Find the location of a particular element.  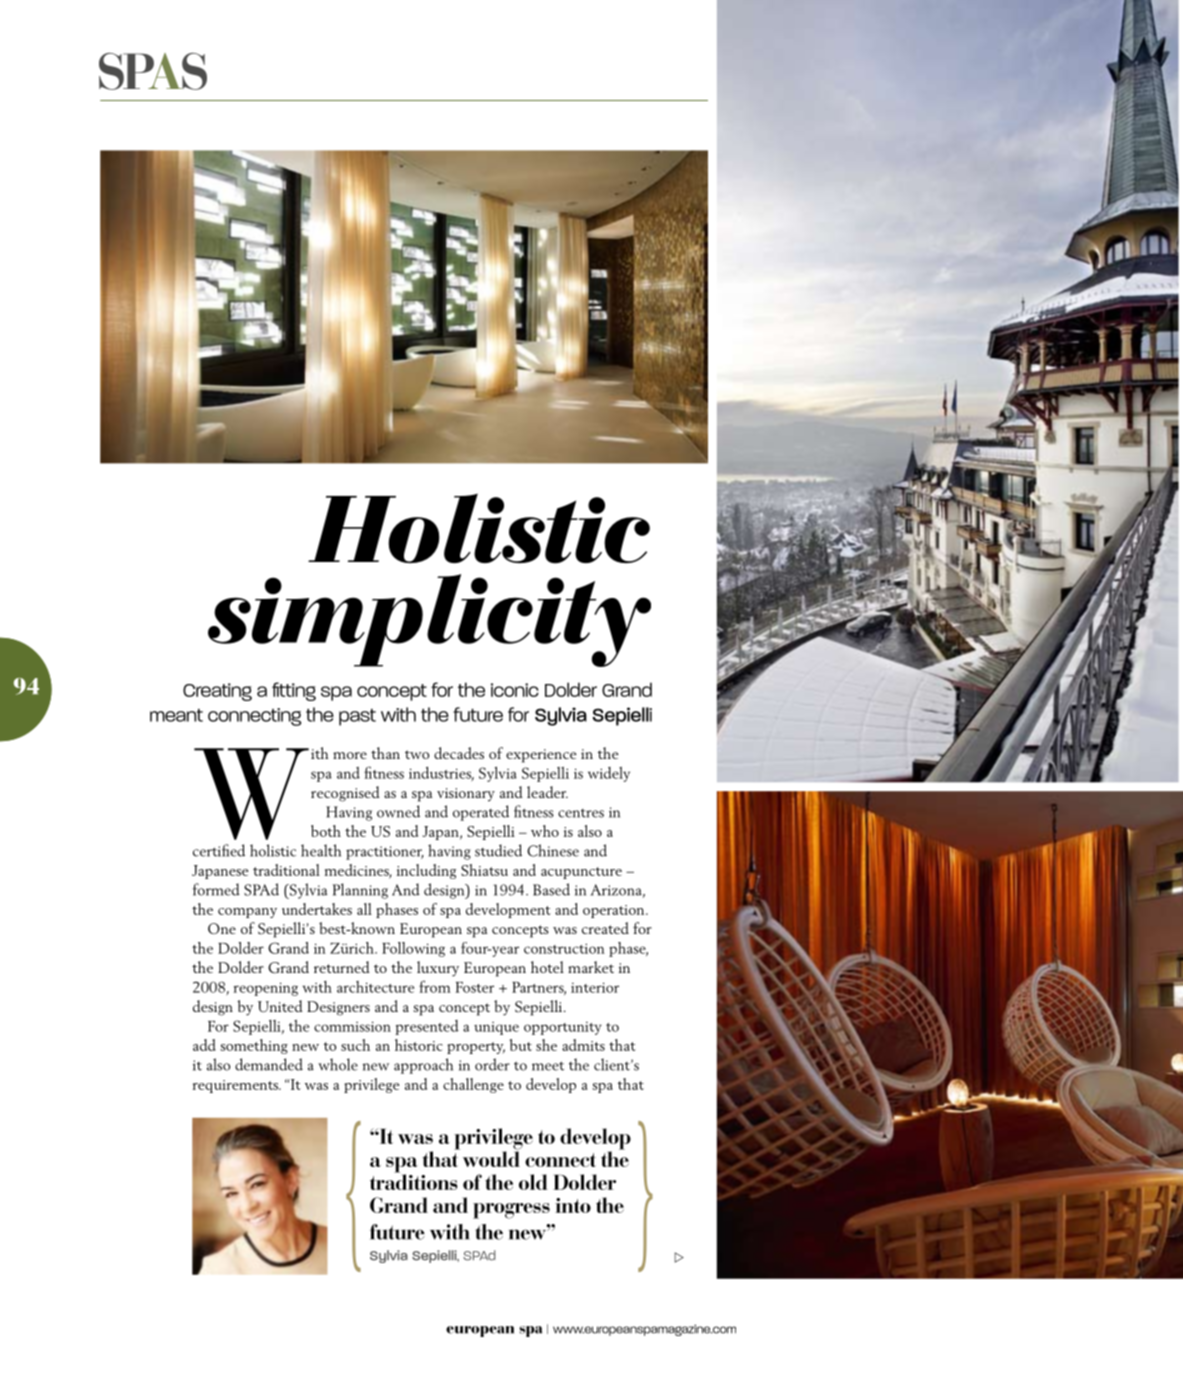

Based is located at coordinates (551, 889).
